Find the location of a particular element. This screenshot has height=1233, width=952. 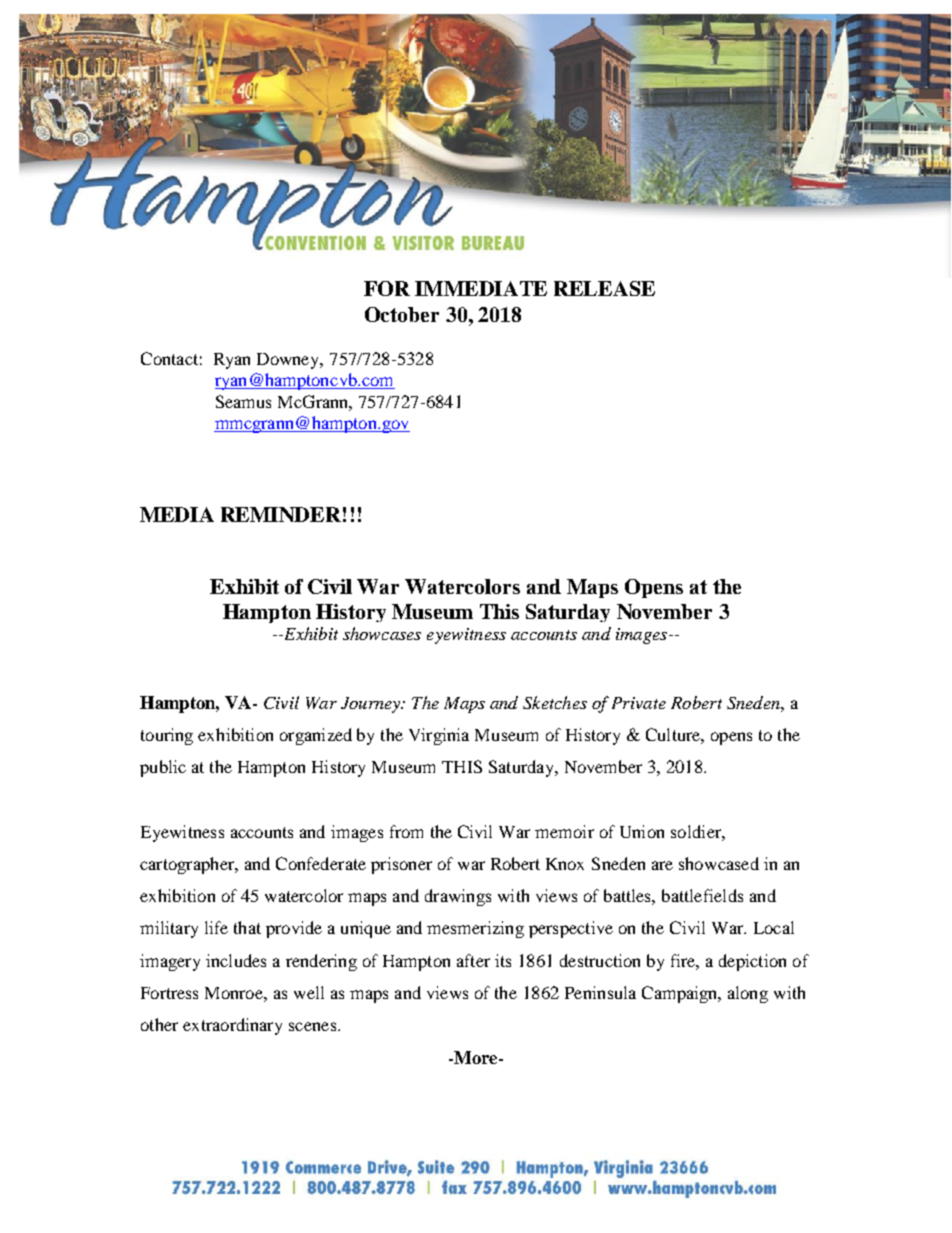

soldier is located at coordinates (697, 831).
